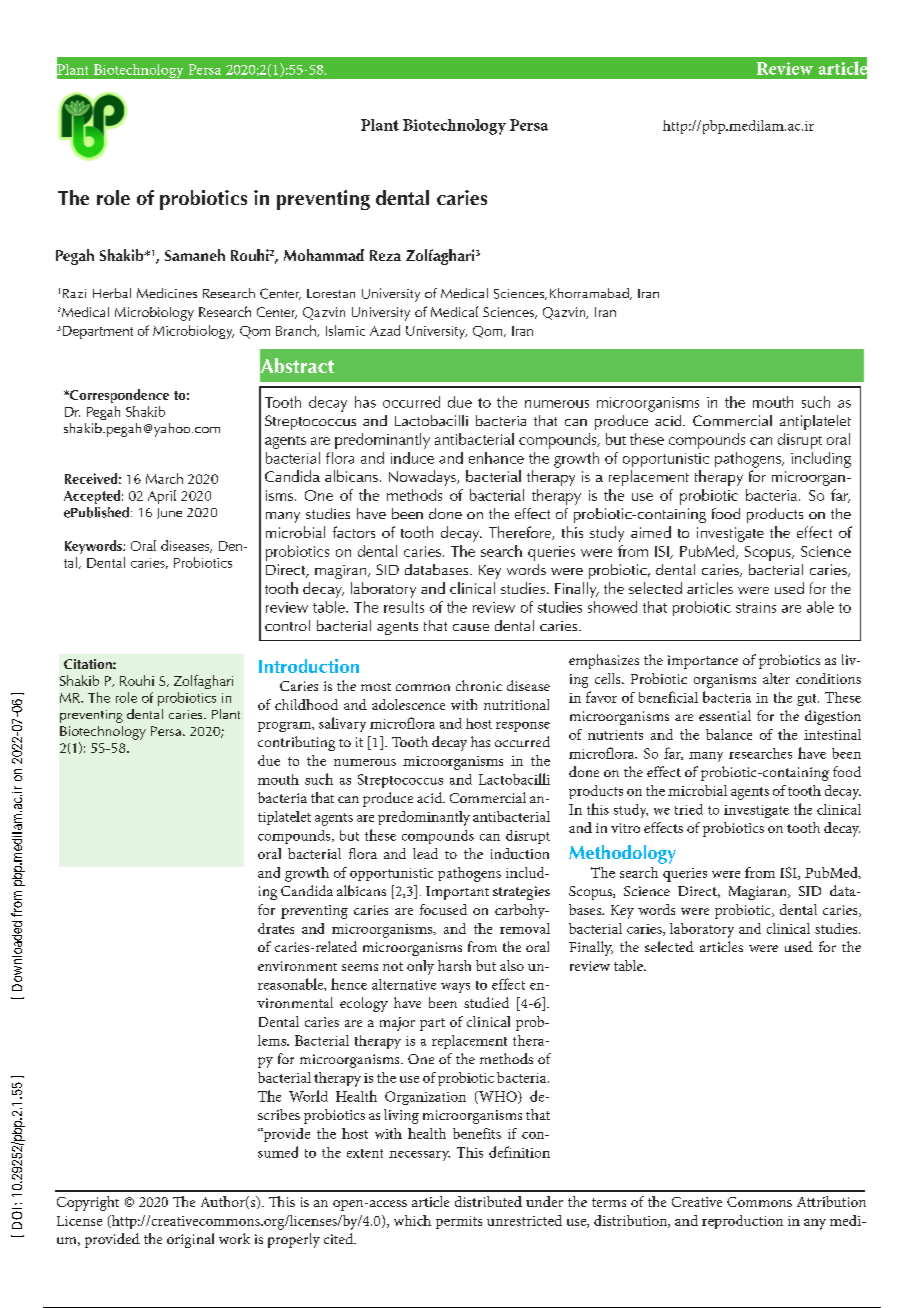 Image resolution: width=924 pixels, height=1308 pixels. Describe the element at coordinates (112, 293) in the screenshot. I see `Herbal` at that location.
